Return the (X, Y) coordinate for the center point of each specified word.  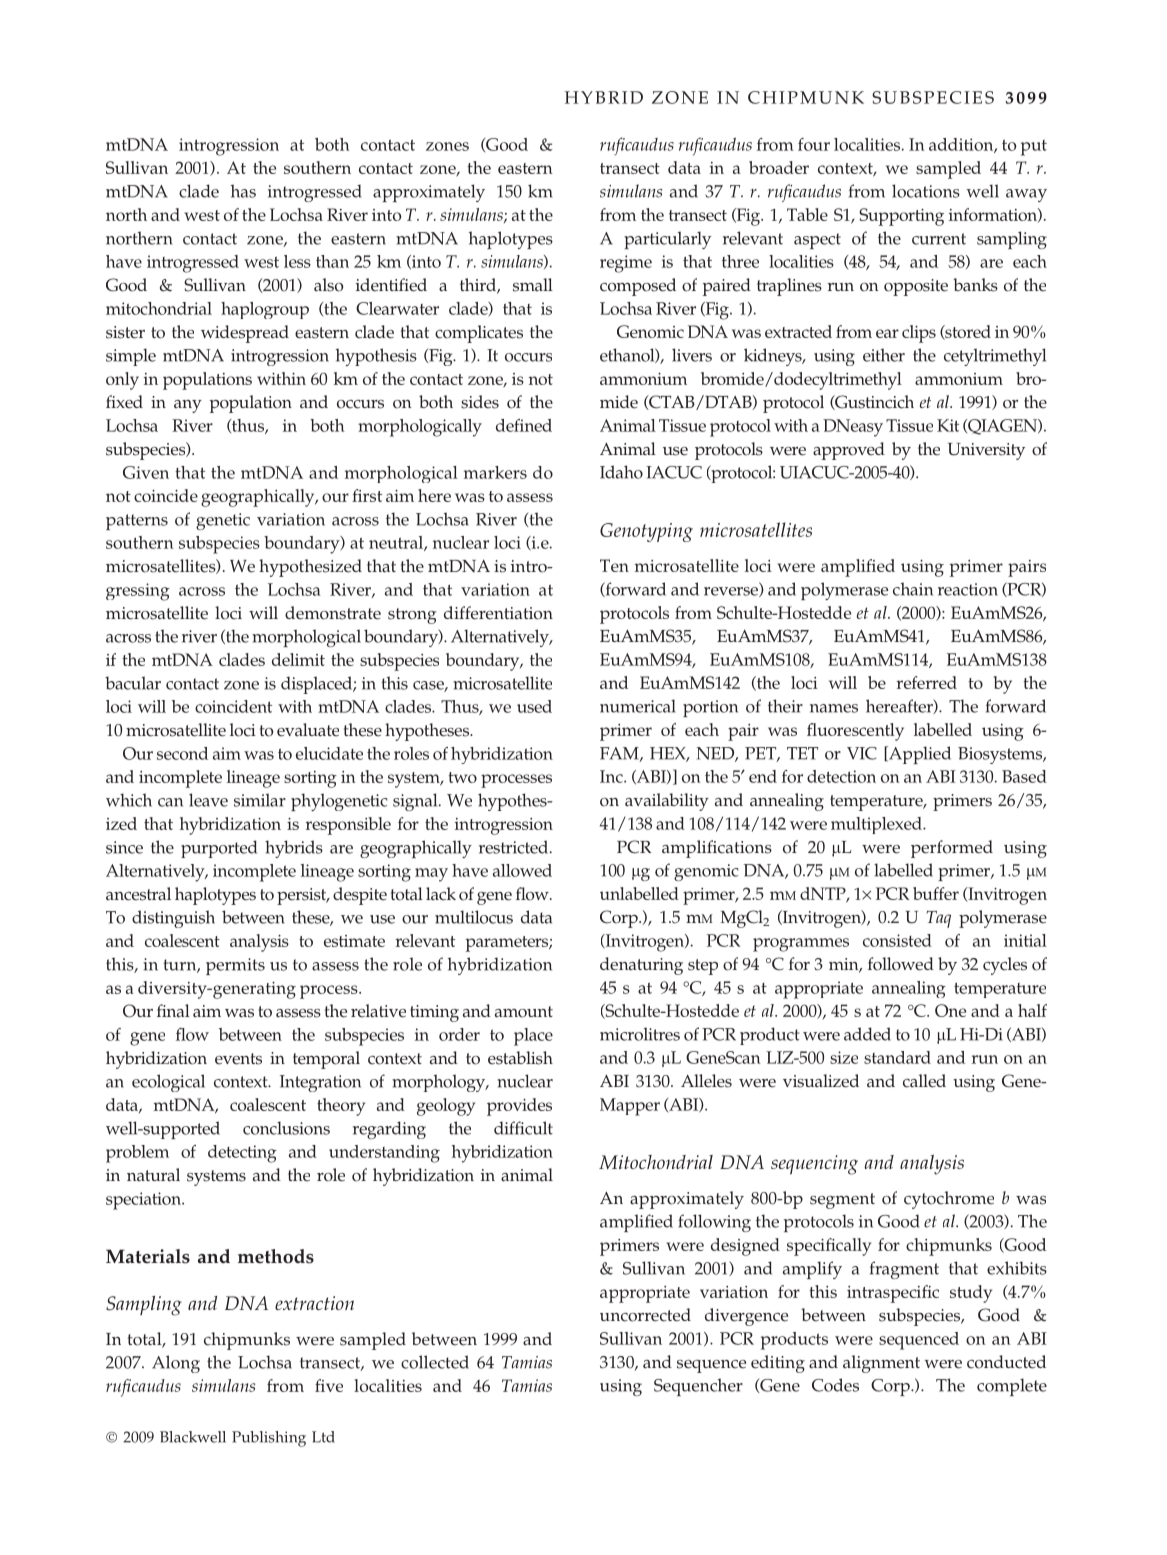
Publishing (269, 1439)
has (243, 191)
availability (667, 802)
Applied (919, 755)
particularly (667, 240)
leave (208, 800)
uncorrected (645, 1315)
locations (926, 191)
